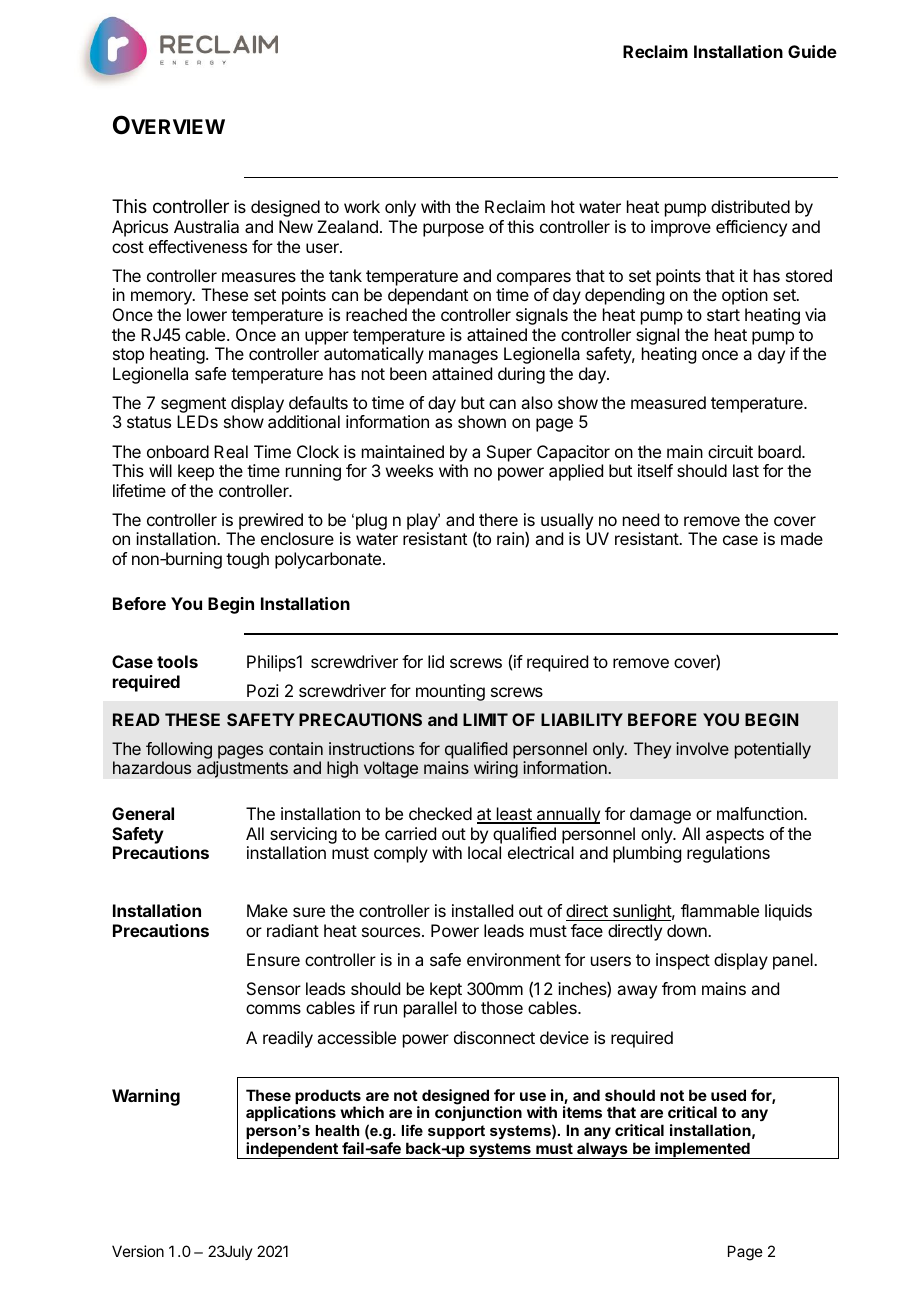 The width and height of the screenshot is (924, 1308). I want to click on Australia, so click(206, 226).
